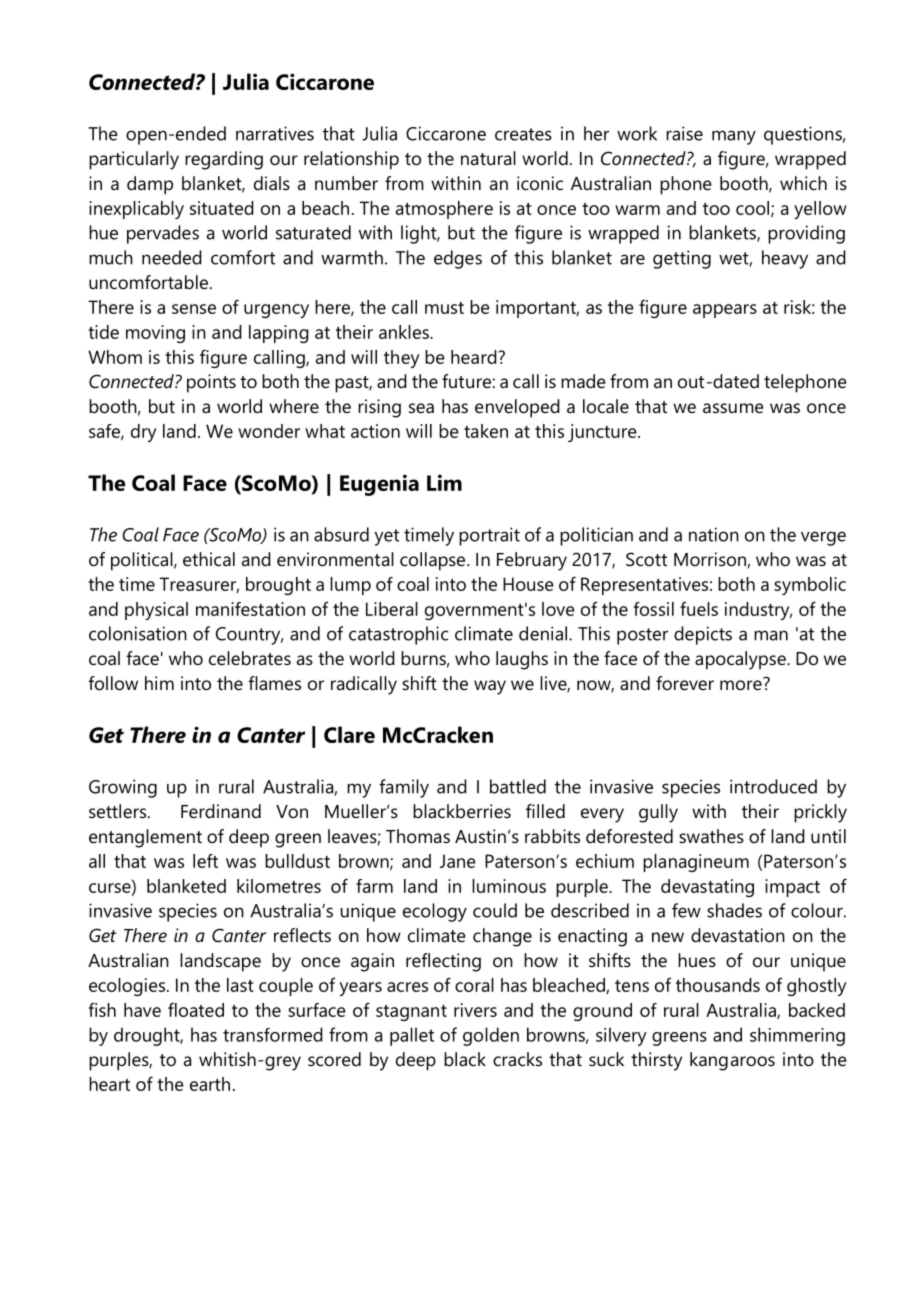  What do you see at coordinates (224, 160) in the screenshot?
I see `regarding` at bounding box center [224, 160].
